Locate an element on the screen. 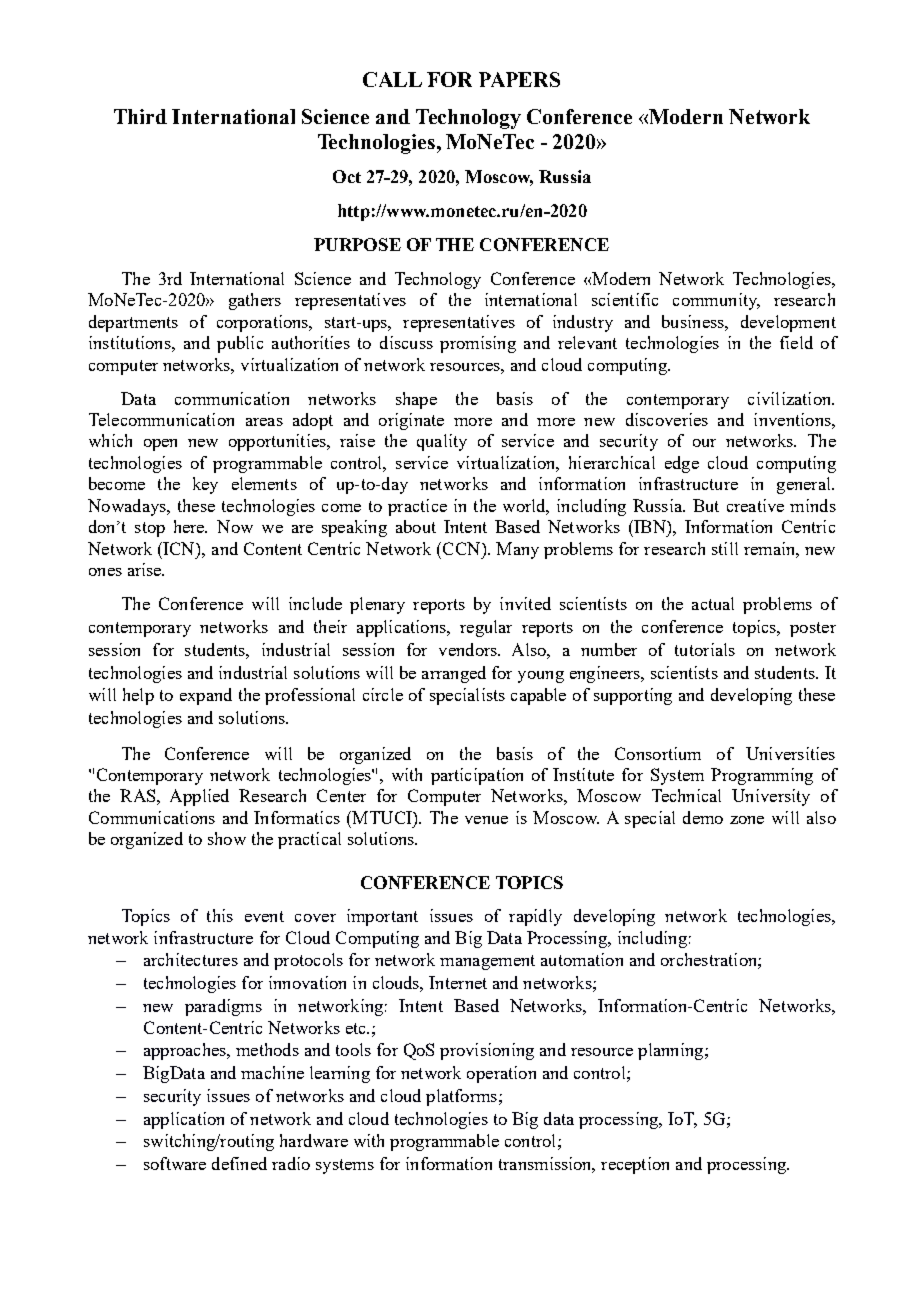 The width and height of the screenshot is (924, 1308). software is located at coordinates (175, 1163).
